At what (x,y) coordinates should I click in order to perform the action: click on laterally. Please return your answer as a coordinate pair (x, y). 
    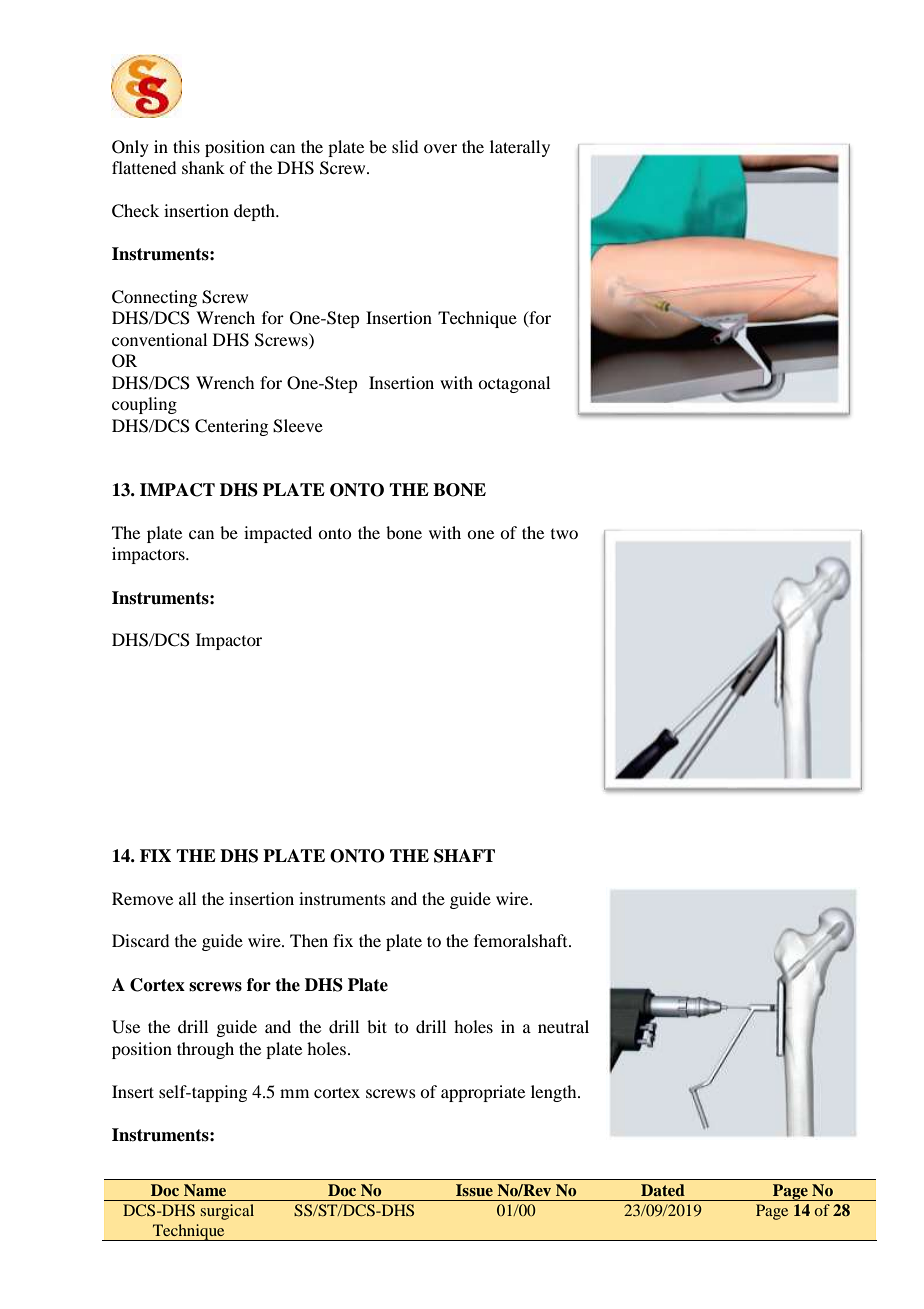
    Looking at the image, I should click on (520, 148).
